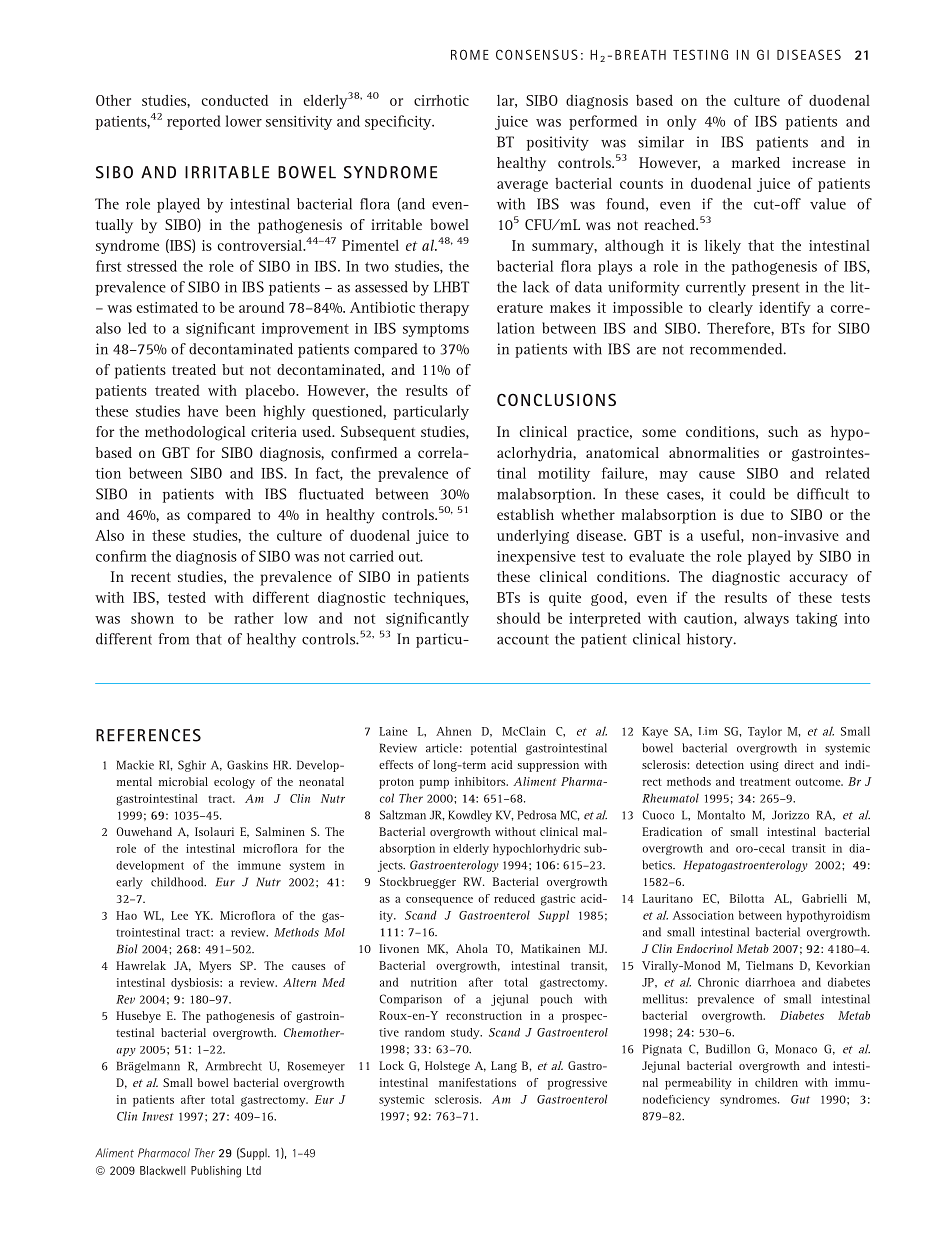 This page has width=952, height=1251. What do you see at coordinates (194, 122) in the page?
I see `reported` at bounding box center [194, 122].
